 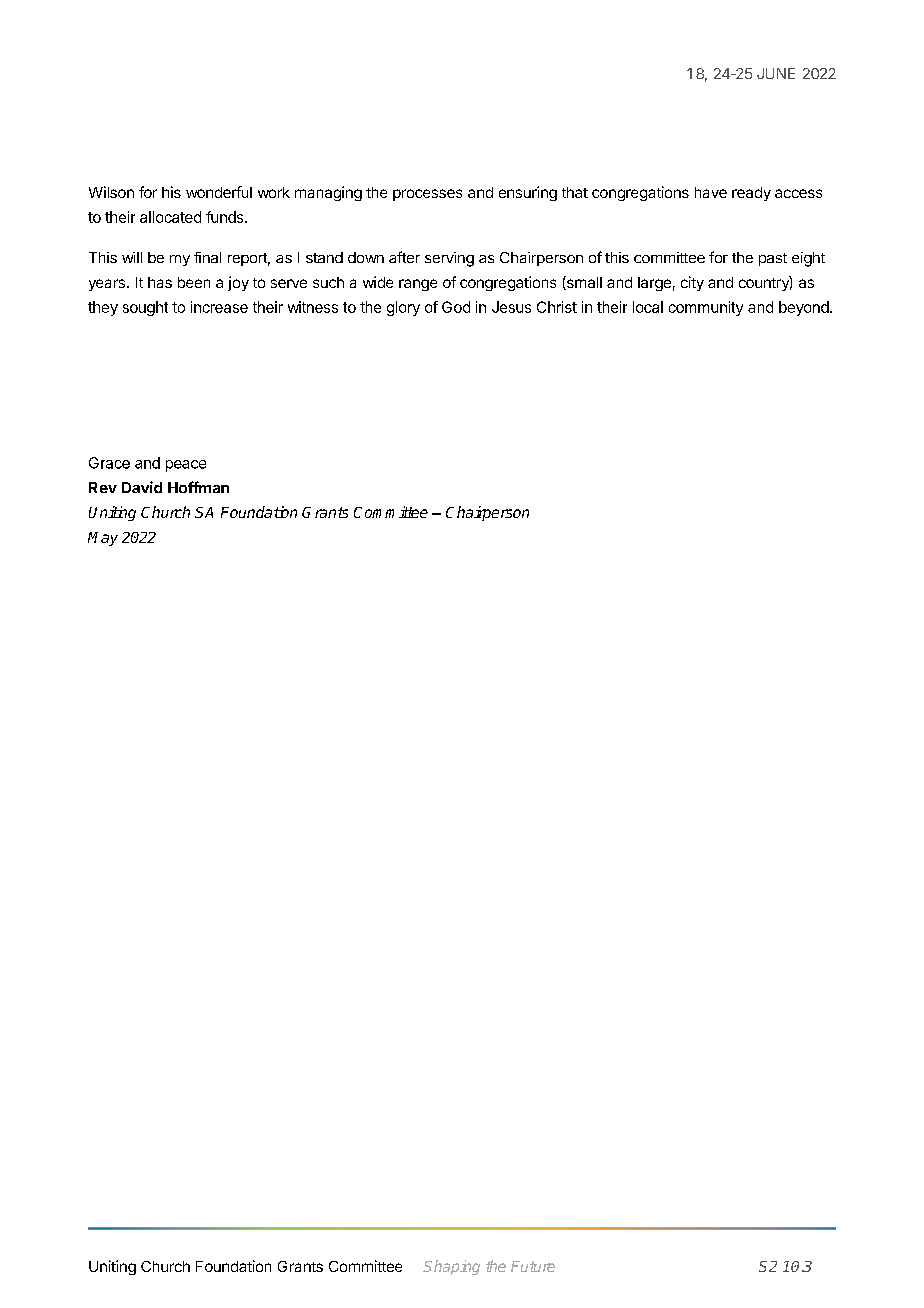 What do you see at coordinates (142, 487) in the screenshot?
I see `David` at bounding box center [142, 487].
